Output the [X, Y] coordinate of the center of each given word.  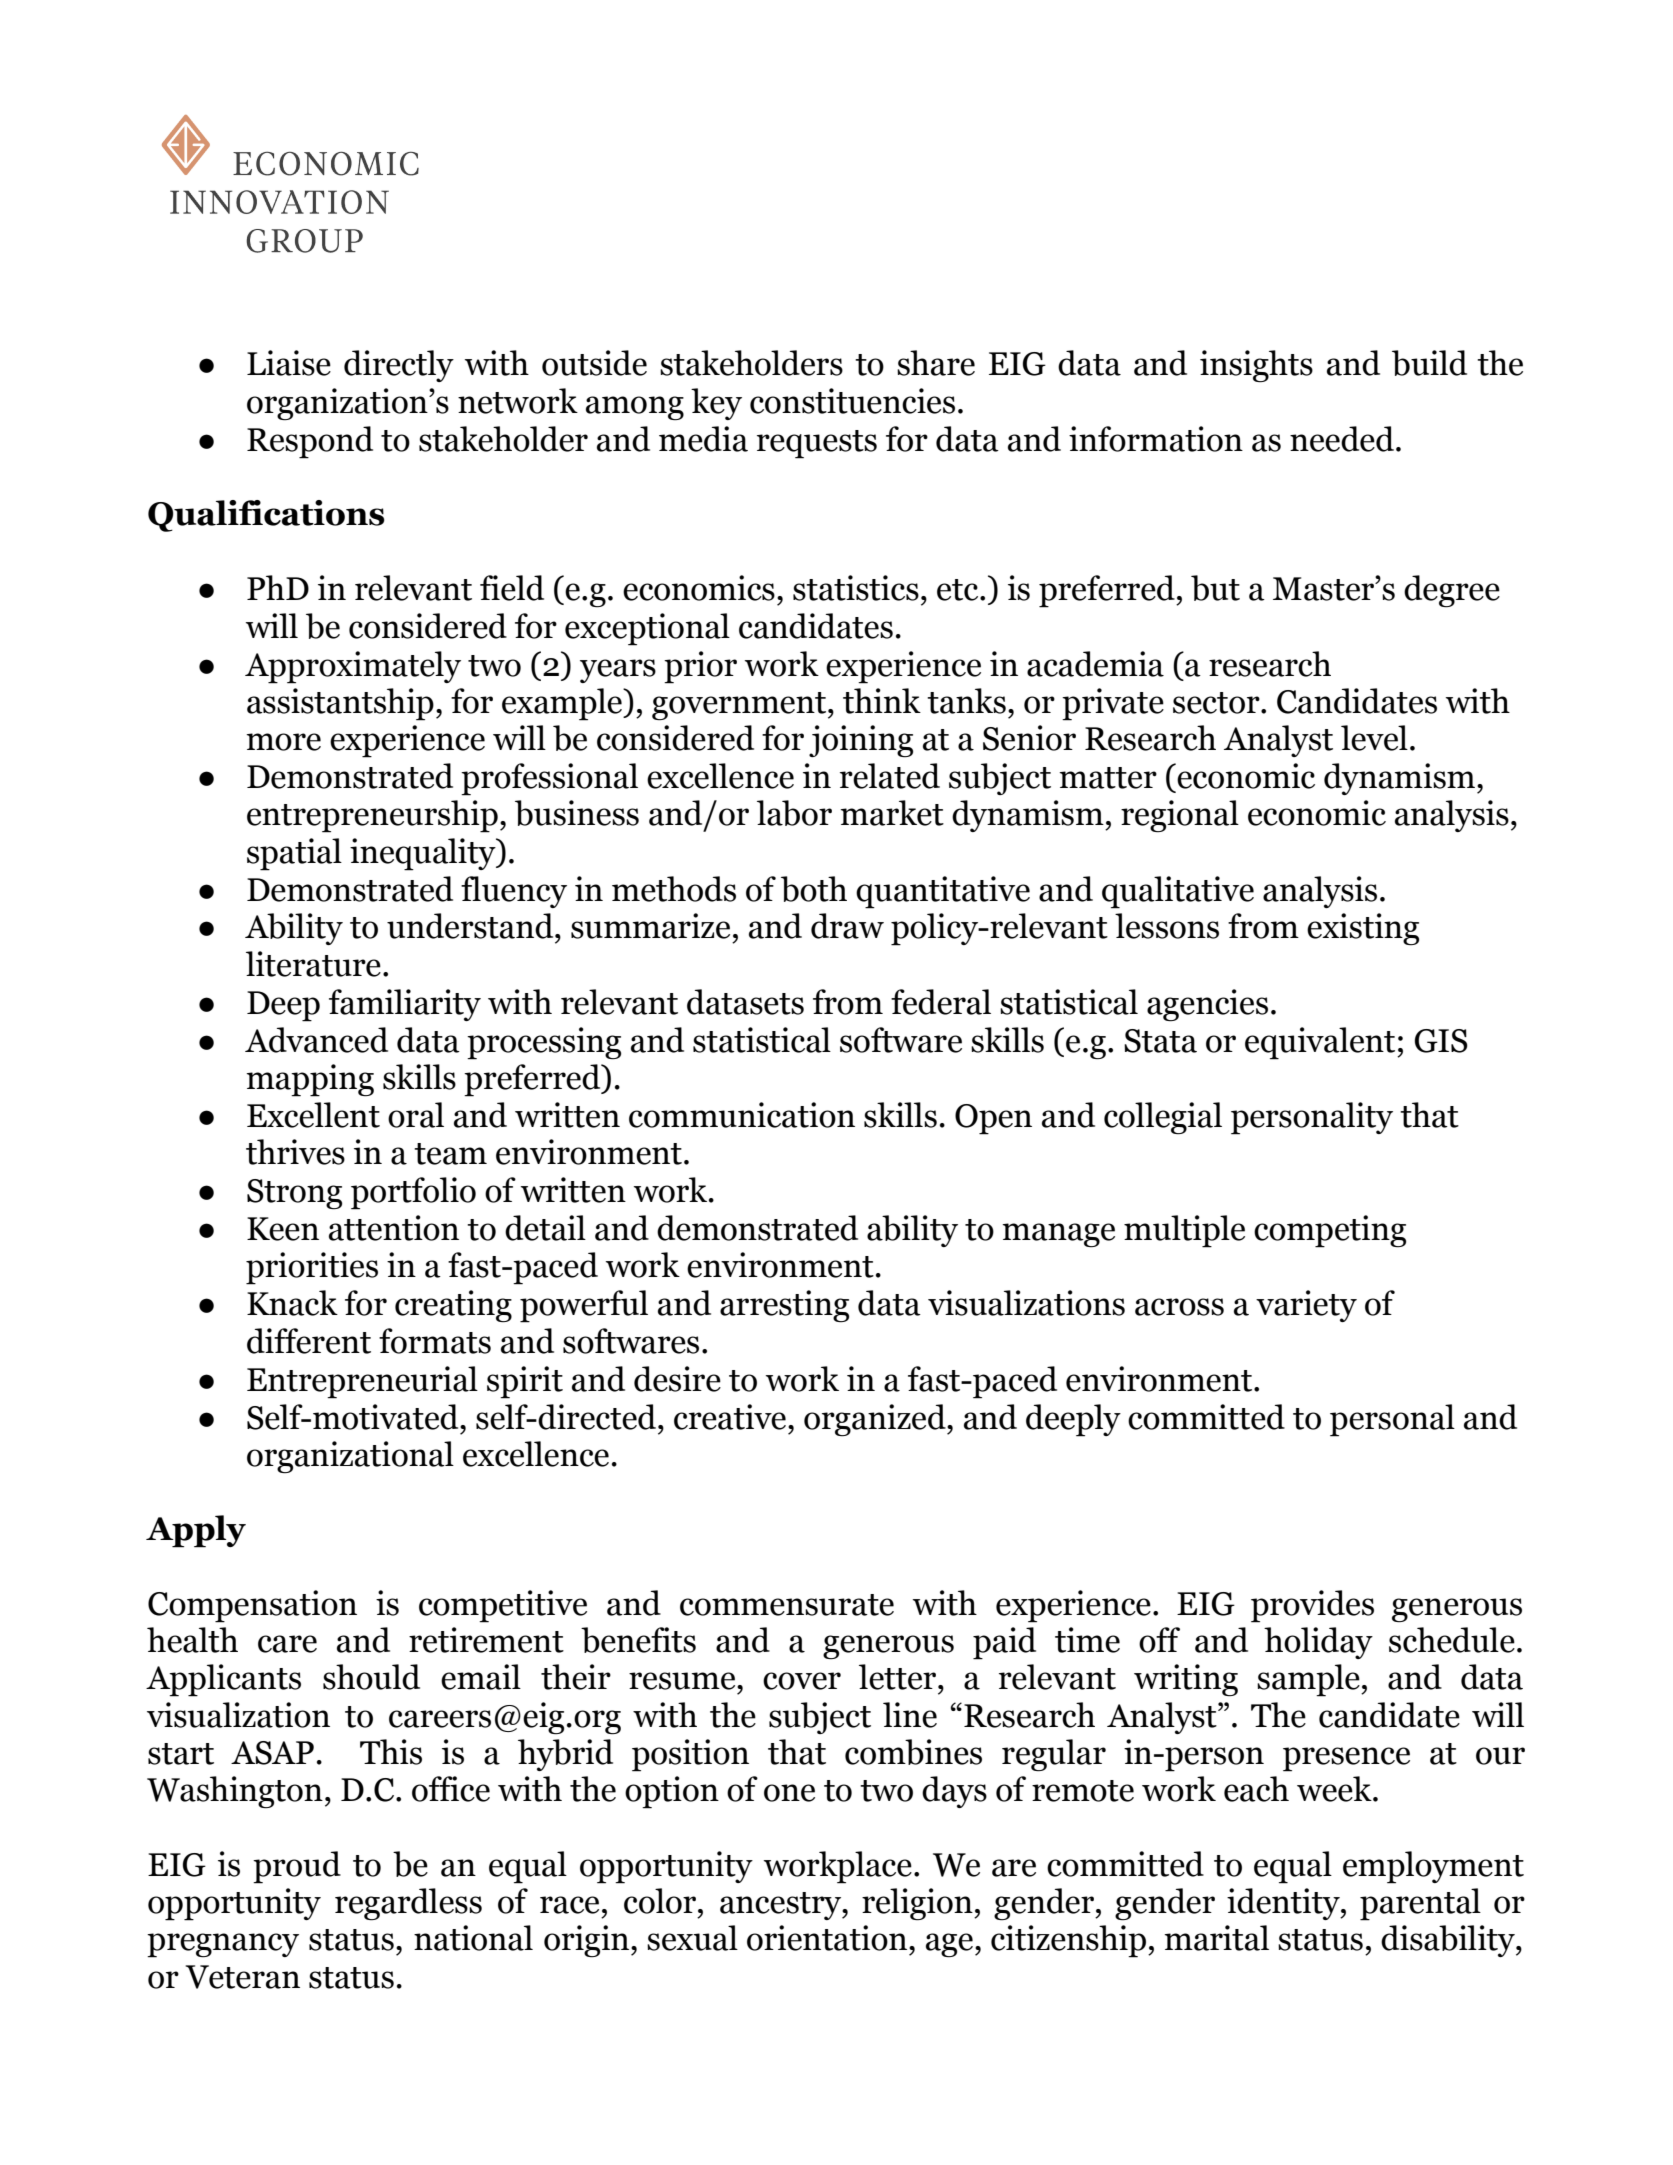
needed [1342, 439]
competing [1330, 1231]
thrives [295, 1152]
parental [1420, 1904]
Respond [310, 442]
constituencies [852, 401]
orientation [827, 1938]
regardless [408, 1904]
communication [742, 1115]
